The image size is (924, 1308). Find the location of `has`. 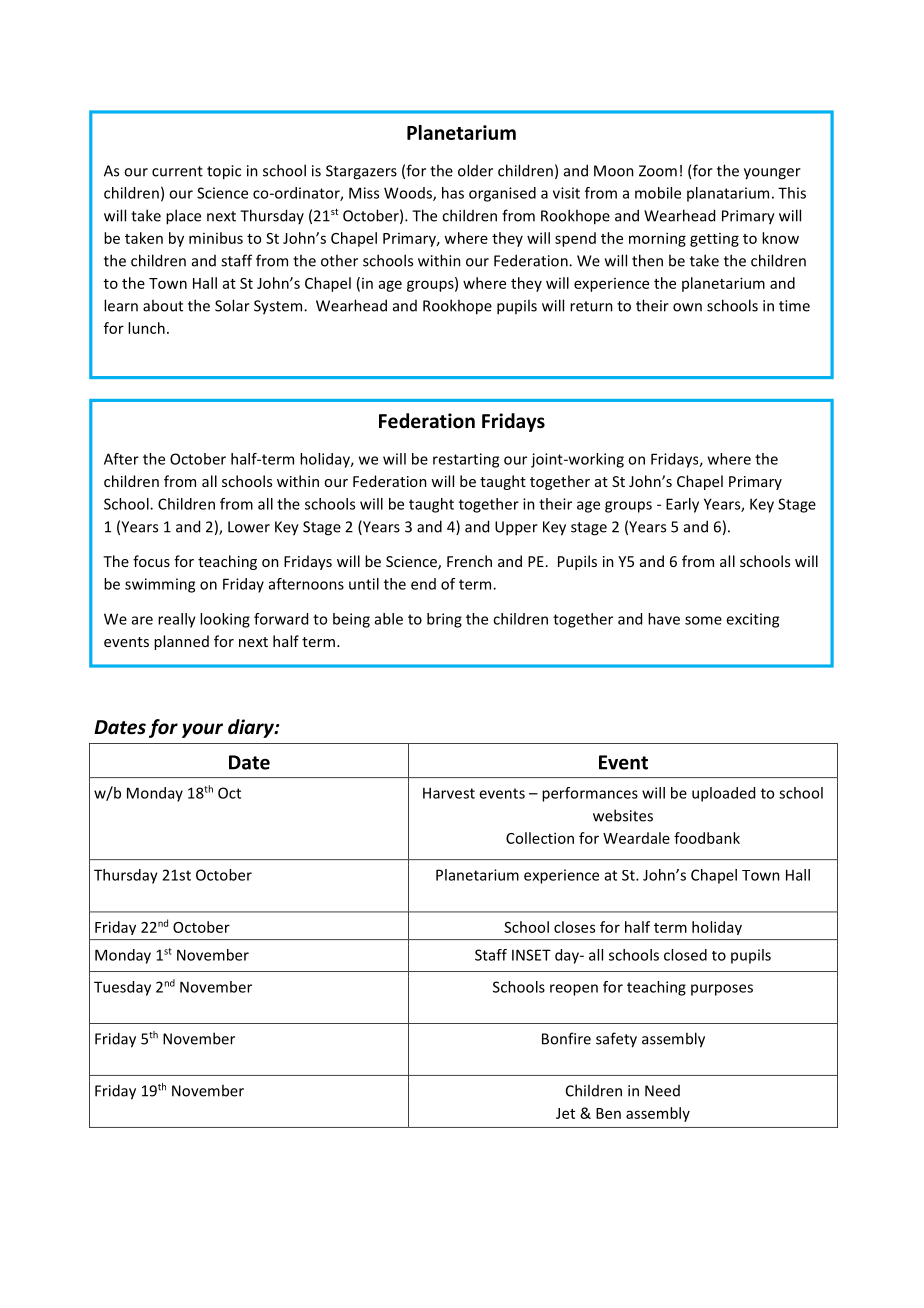

has is located at coordinates (453, 193).
